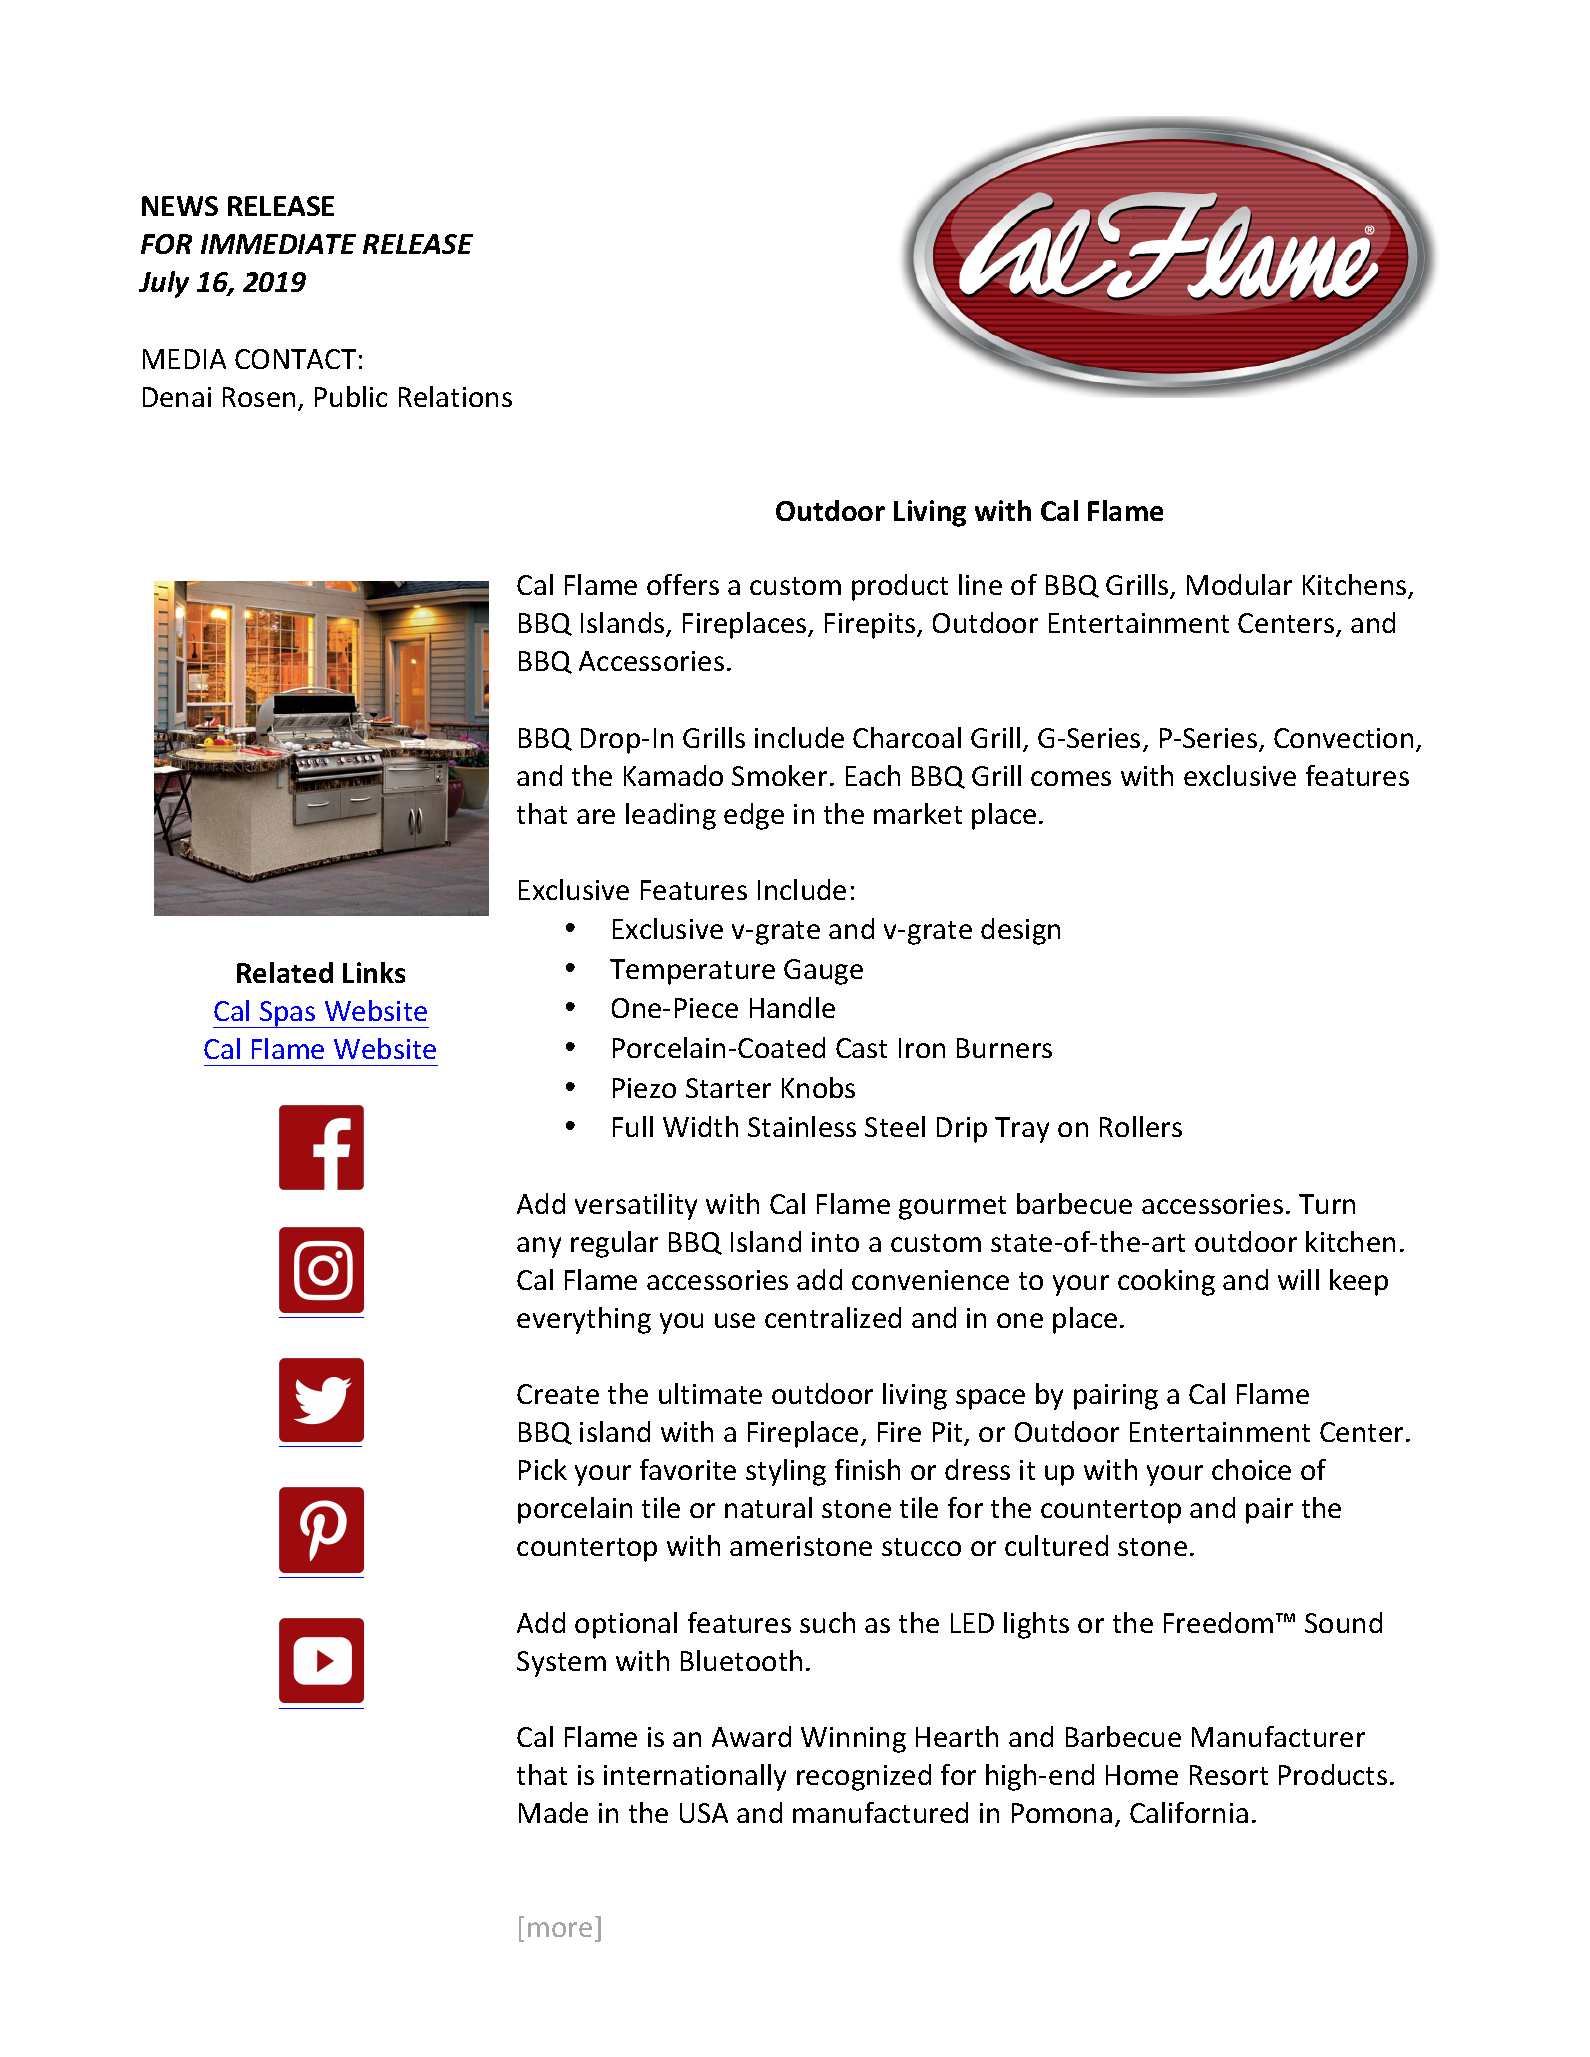 This screenshot has width=1590, height=2057. Describe the element at coordinates (1020, 931) in the screenshot. I see `design` at that location.
